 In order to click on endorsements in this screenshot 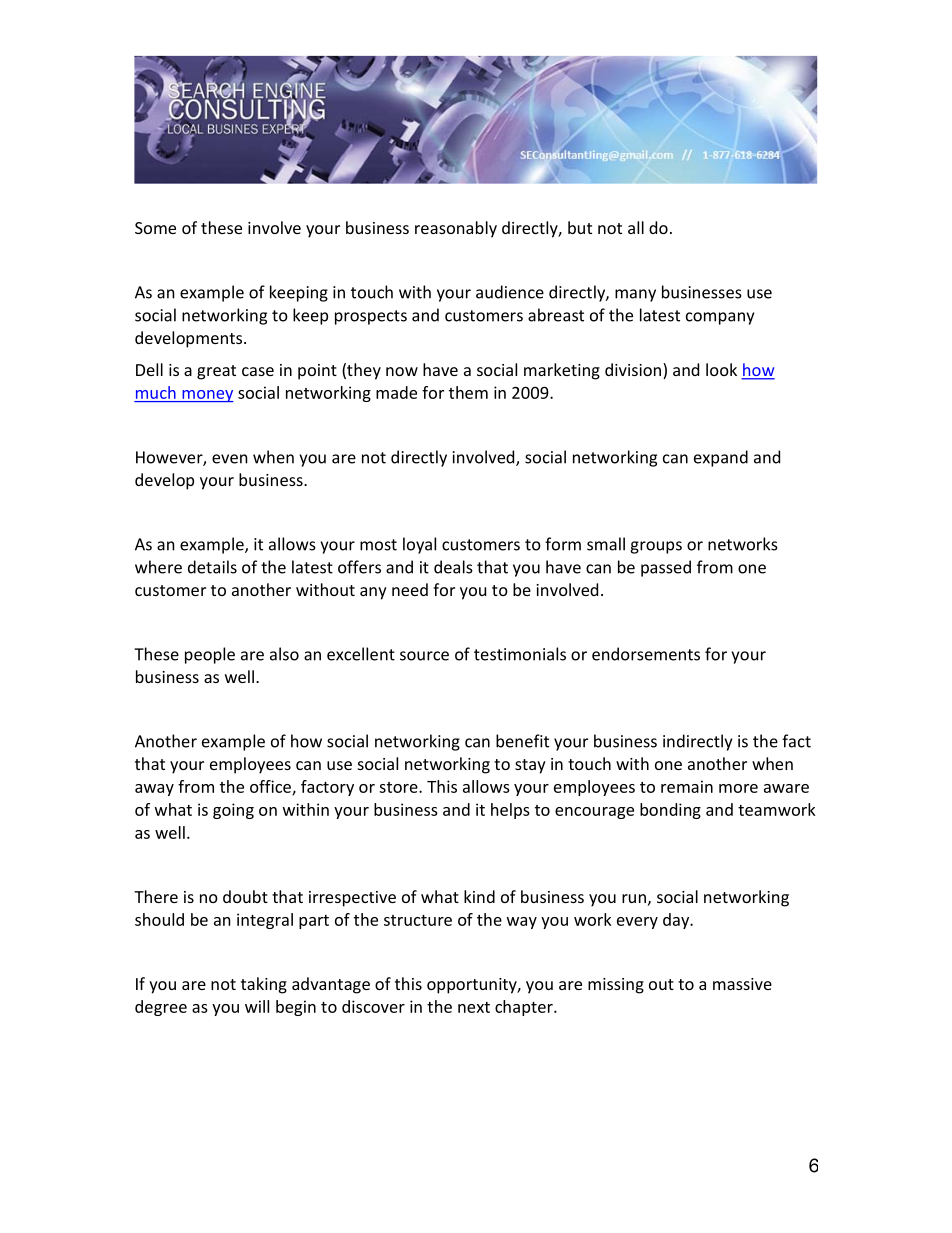, I will do `click(646, 654)`.
